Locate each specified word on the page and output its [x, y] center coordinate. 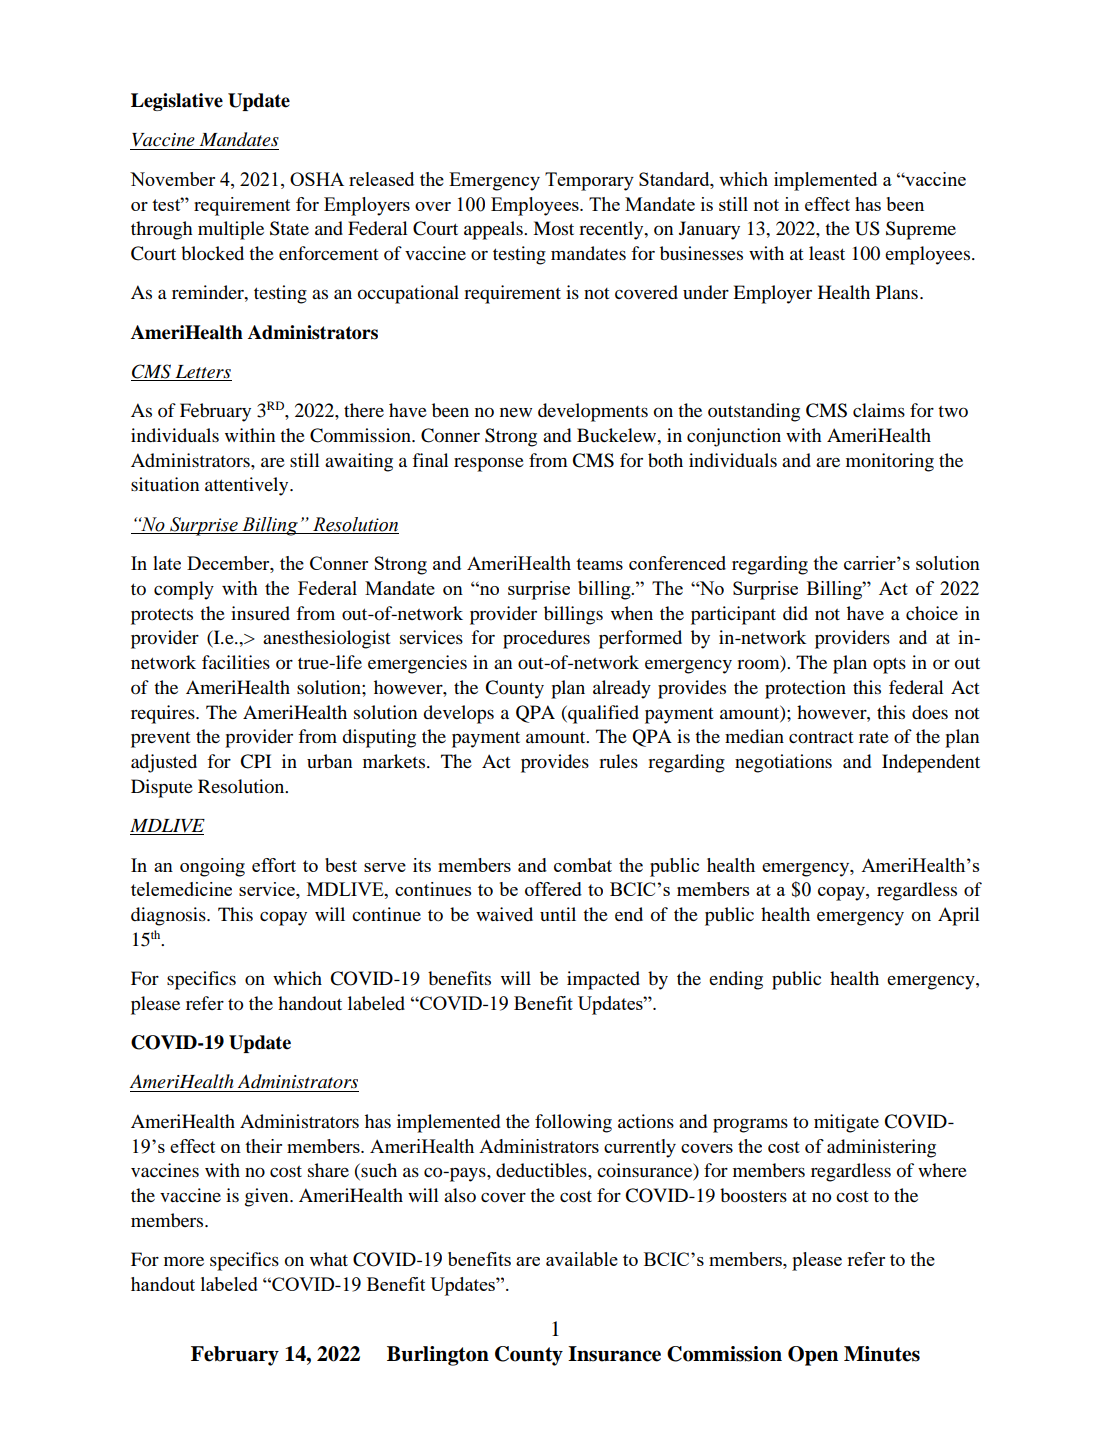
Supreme [921, 230]
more [184, 1261]
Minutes [882, 1354]
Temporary [589, 181]
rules [618, 761]
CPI [255, 761]
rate [874, 737]
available [582, 1259]
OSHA [317, 179]
